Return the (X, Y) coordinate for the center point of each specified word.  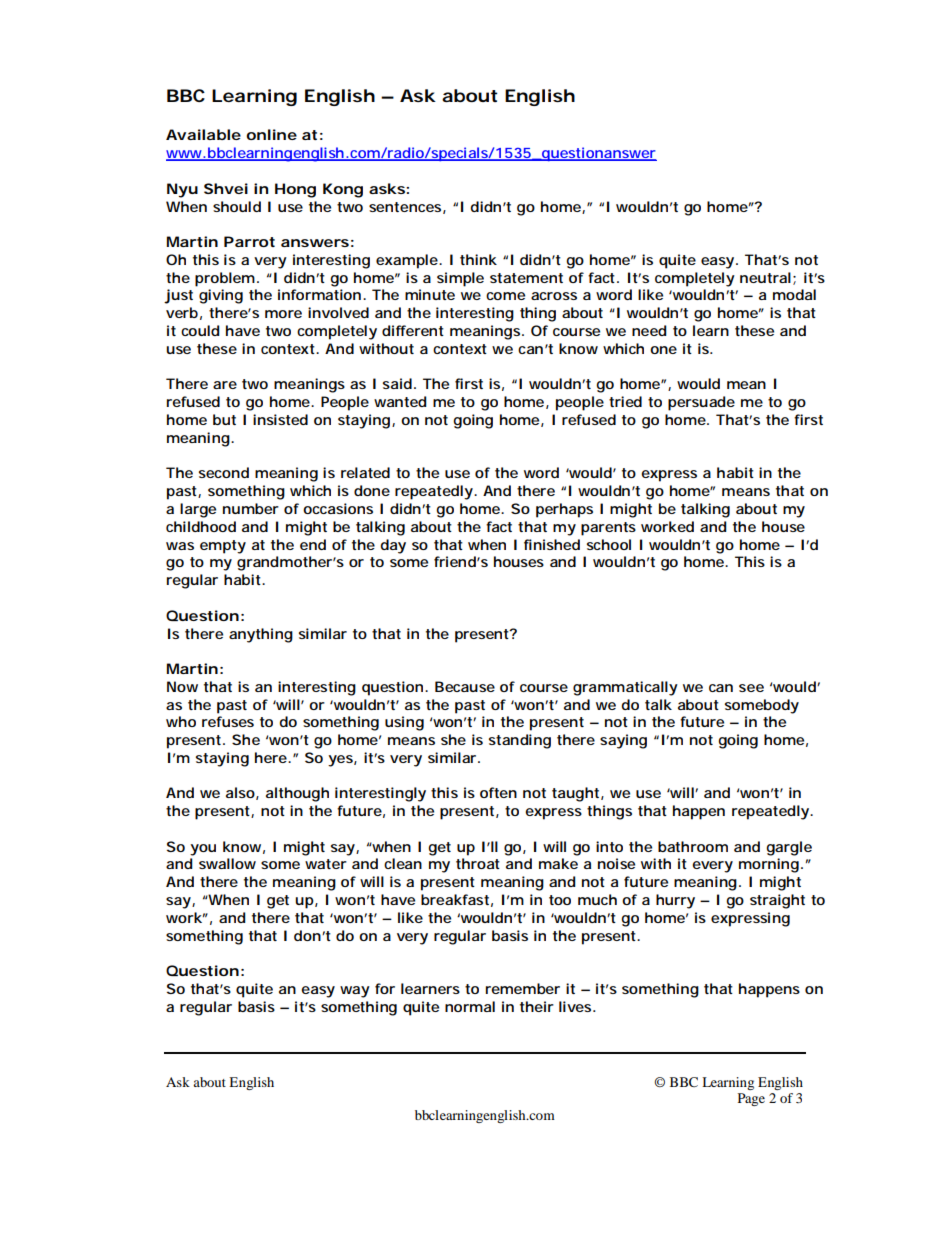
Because (465, 686)
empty (223, 547)
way (355, 992)
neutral (765, 277)
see (751, 688)
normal (470, 1006)
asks (388, 188)
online (271, 134)
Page (751, 1099)
